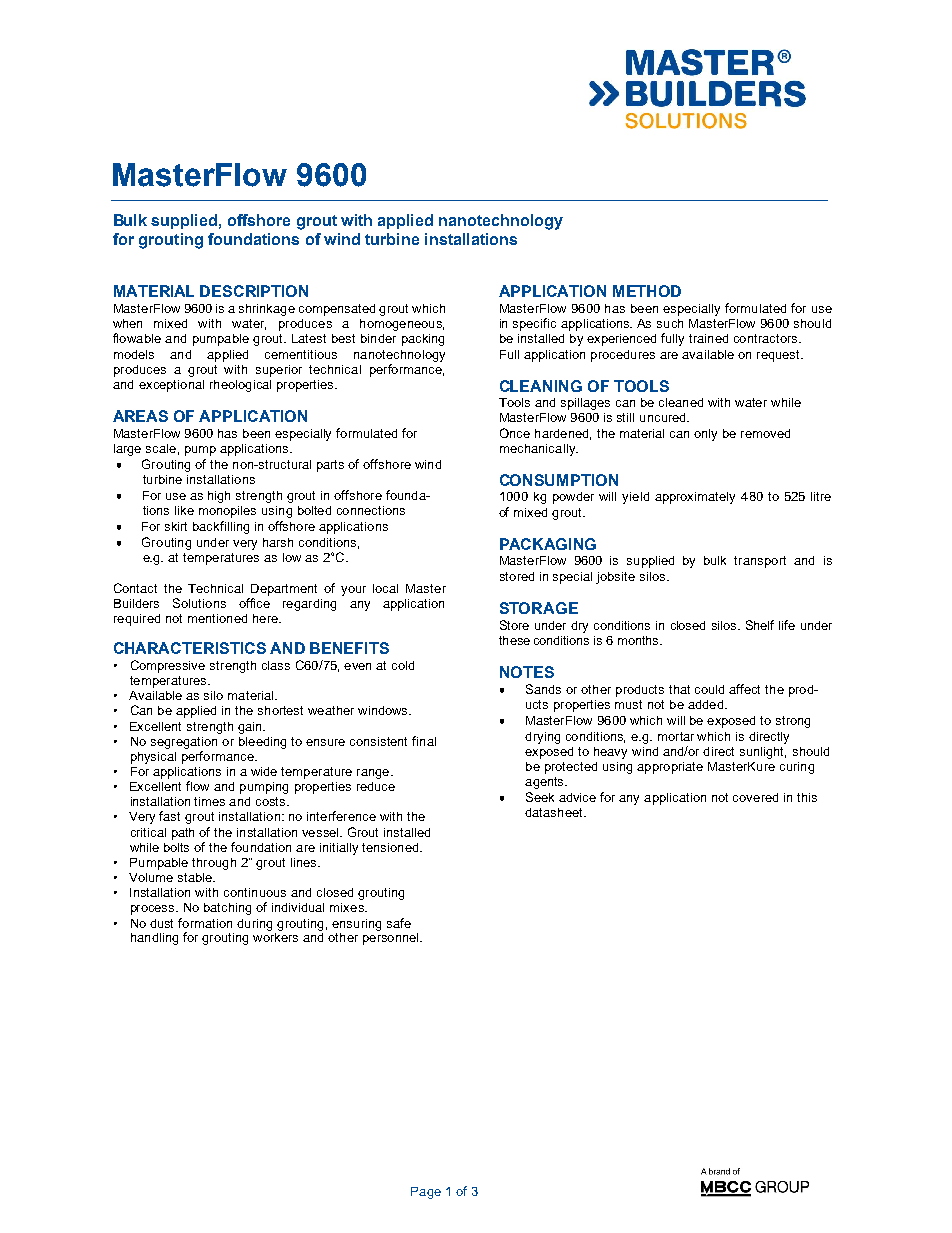  I want to click on shrinkage, so click(267, 310).
